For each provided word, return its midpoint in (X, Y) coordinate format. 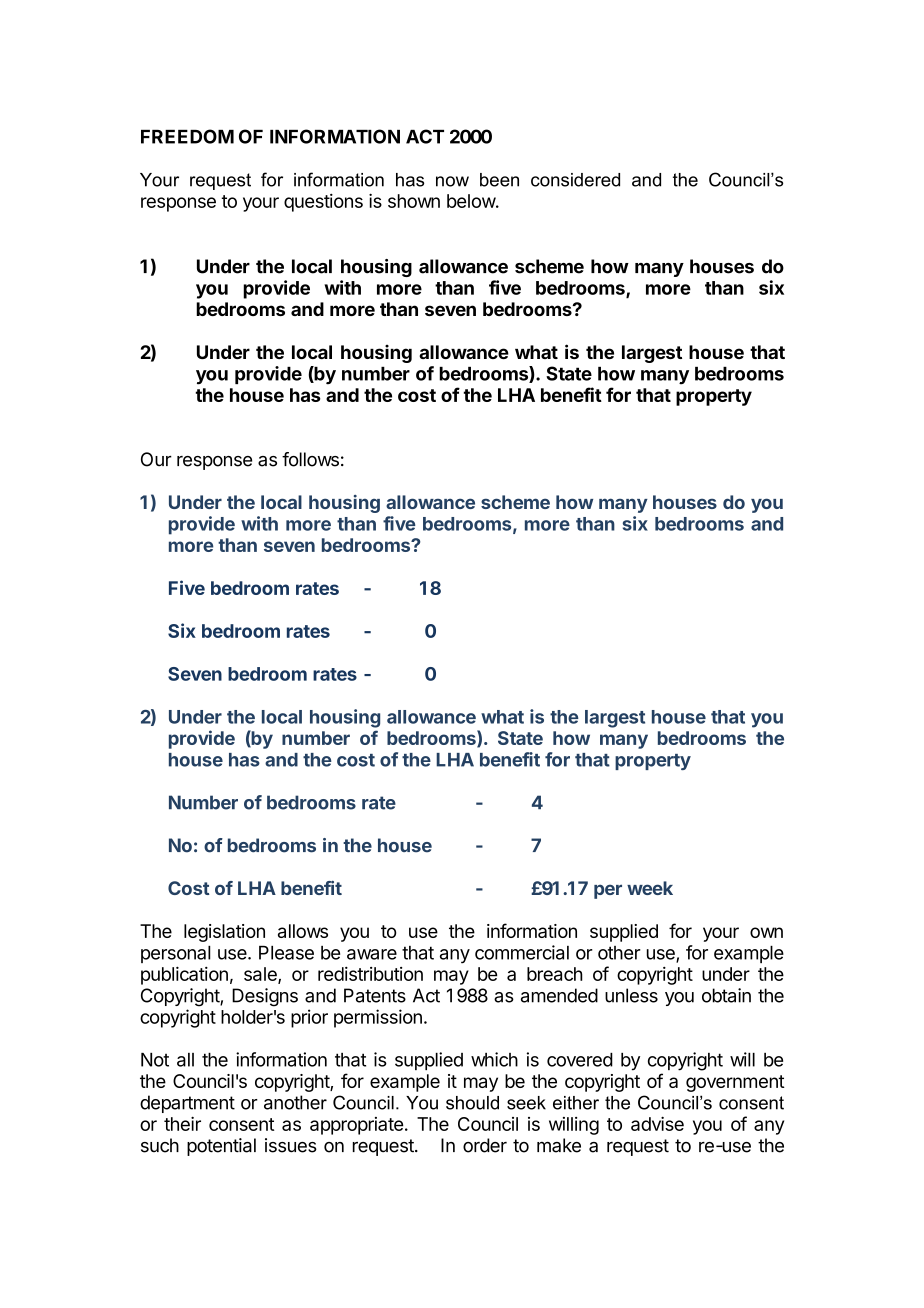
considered (575, 180)
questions (323, 203)
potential (221, 1147)
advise (657, 1123)
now (452, 181)
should (472, 1103)
